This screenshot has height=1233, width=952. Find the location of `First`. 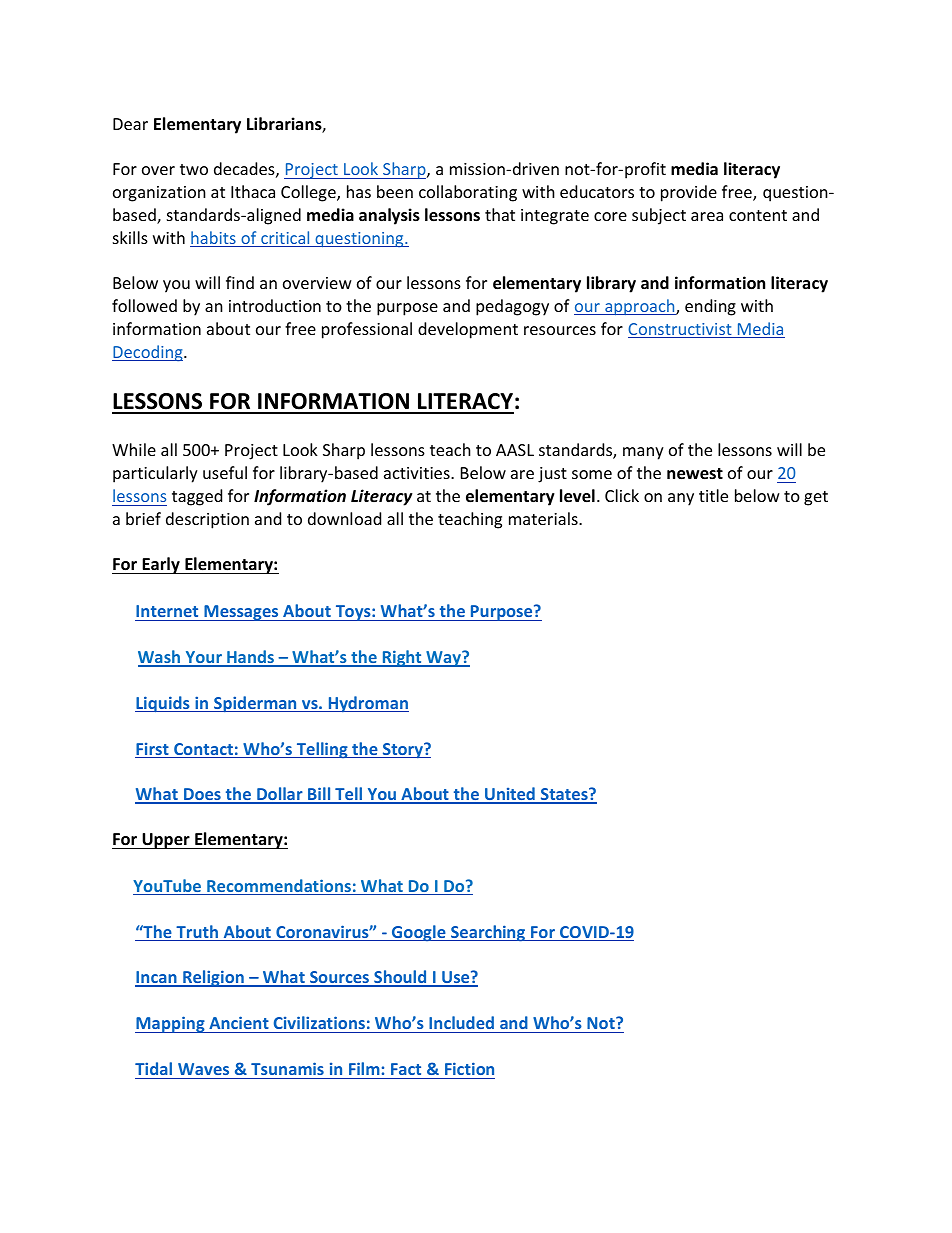

First is located at coordinates (153, 750).
